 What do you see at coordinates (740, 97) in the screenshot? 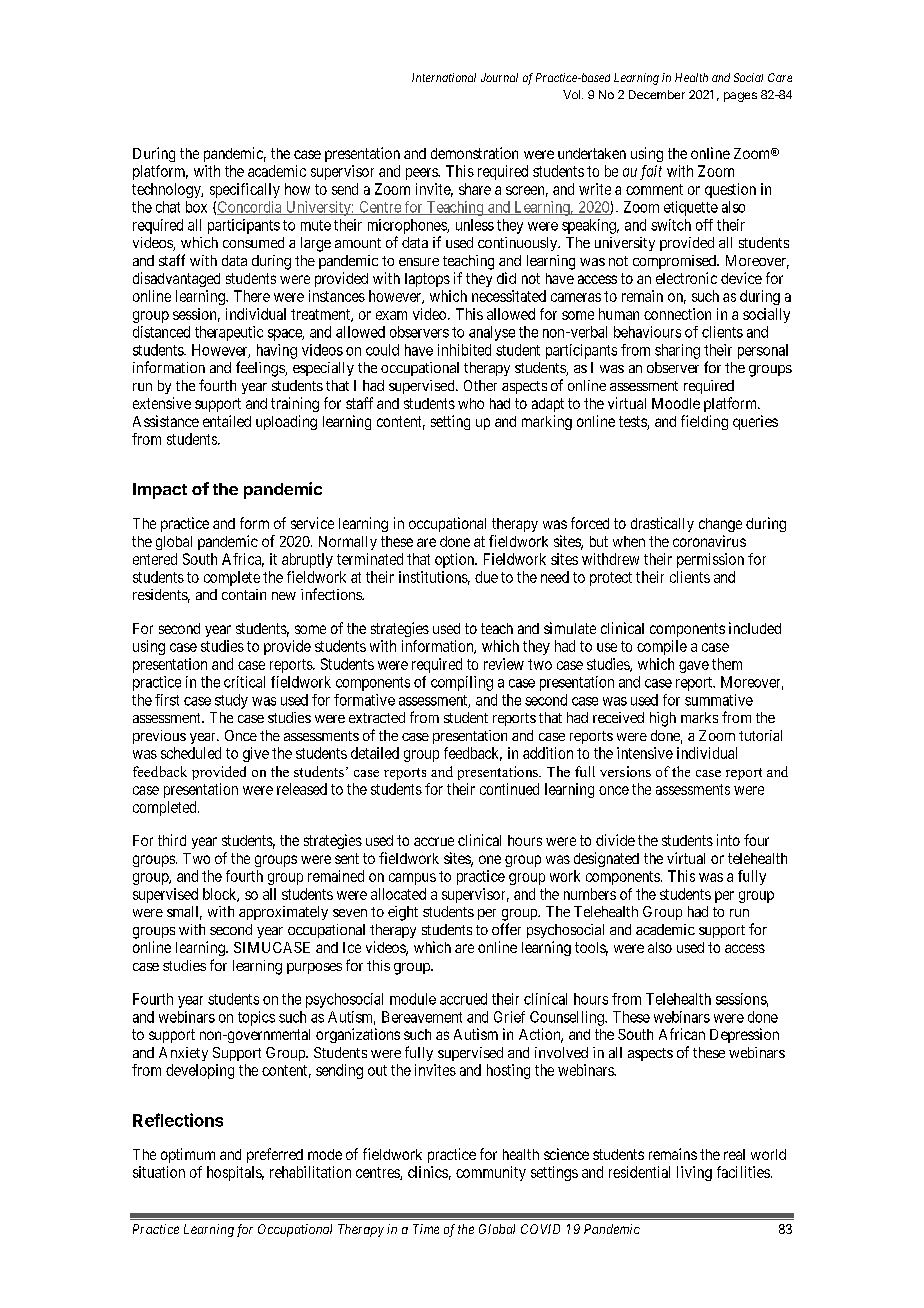
I see `pages` at bounding box center [740, 97].
